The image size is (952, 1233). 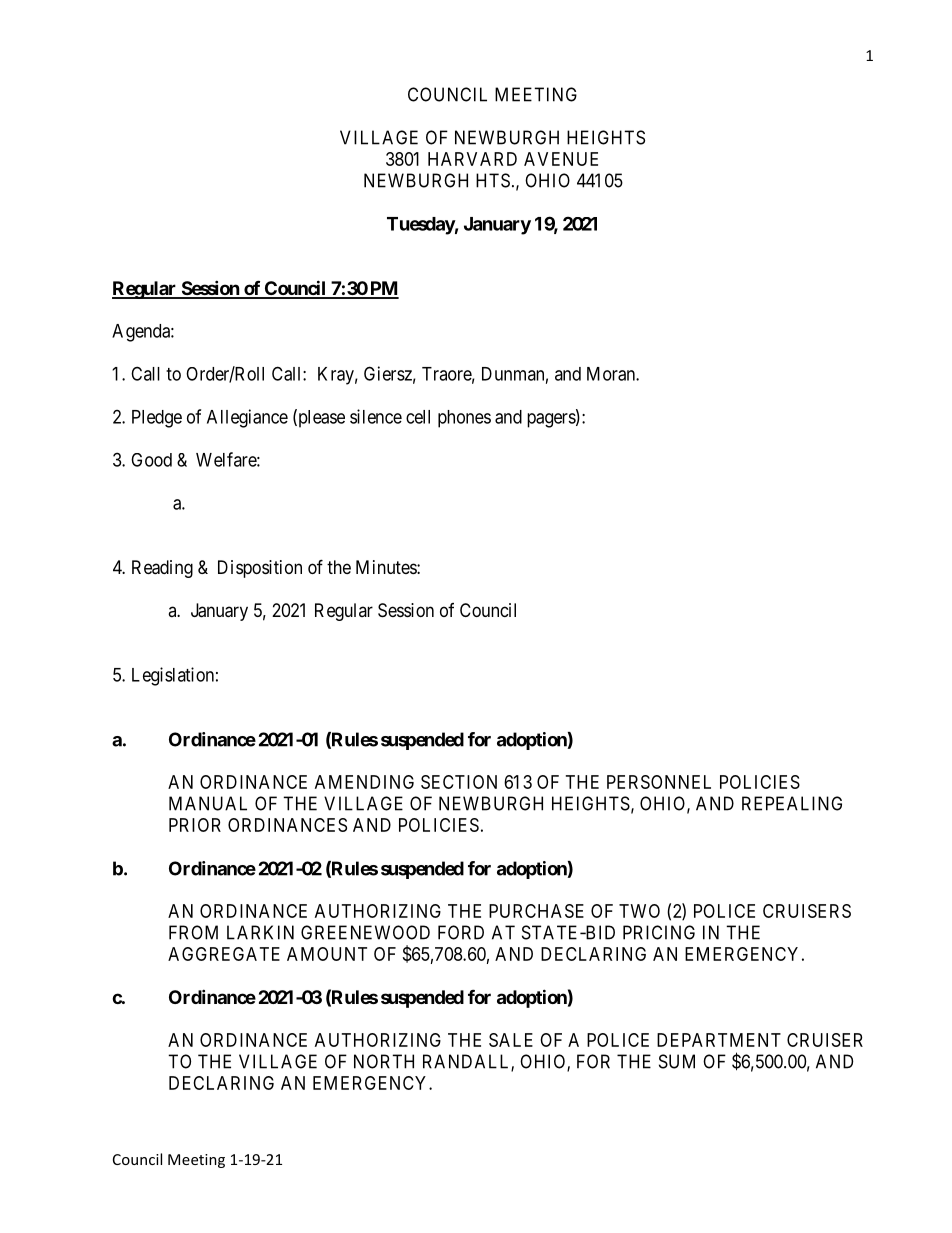 I want to click on SECTION, so click(x=459, y=782).
